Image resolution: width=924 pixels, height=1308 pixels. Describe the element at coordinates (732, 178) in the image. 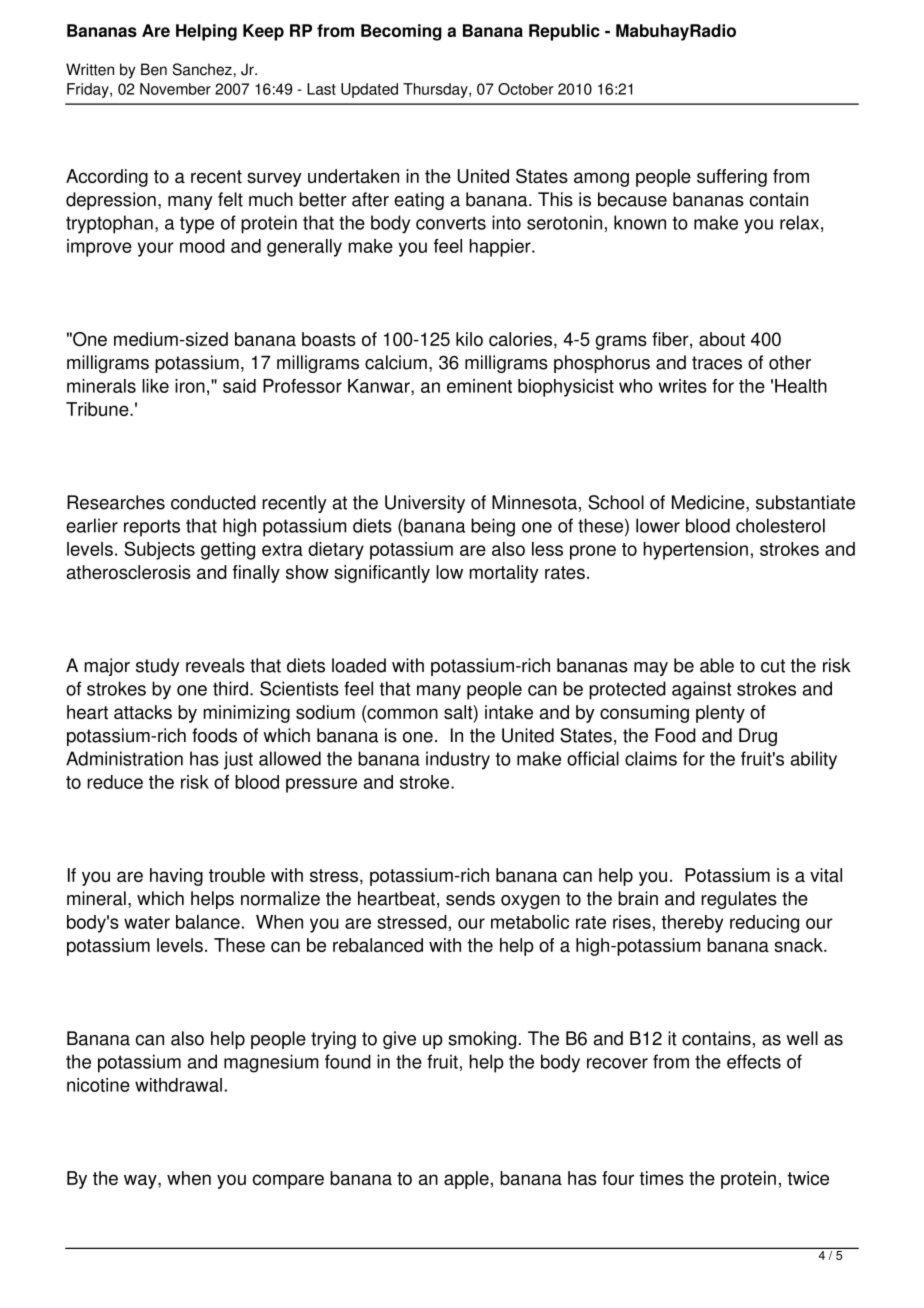

I see `suffering` at that location.
